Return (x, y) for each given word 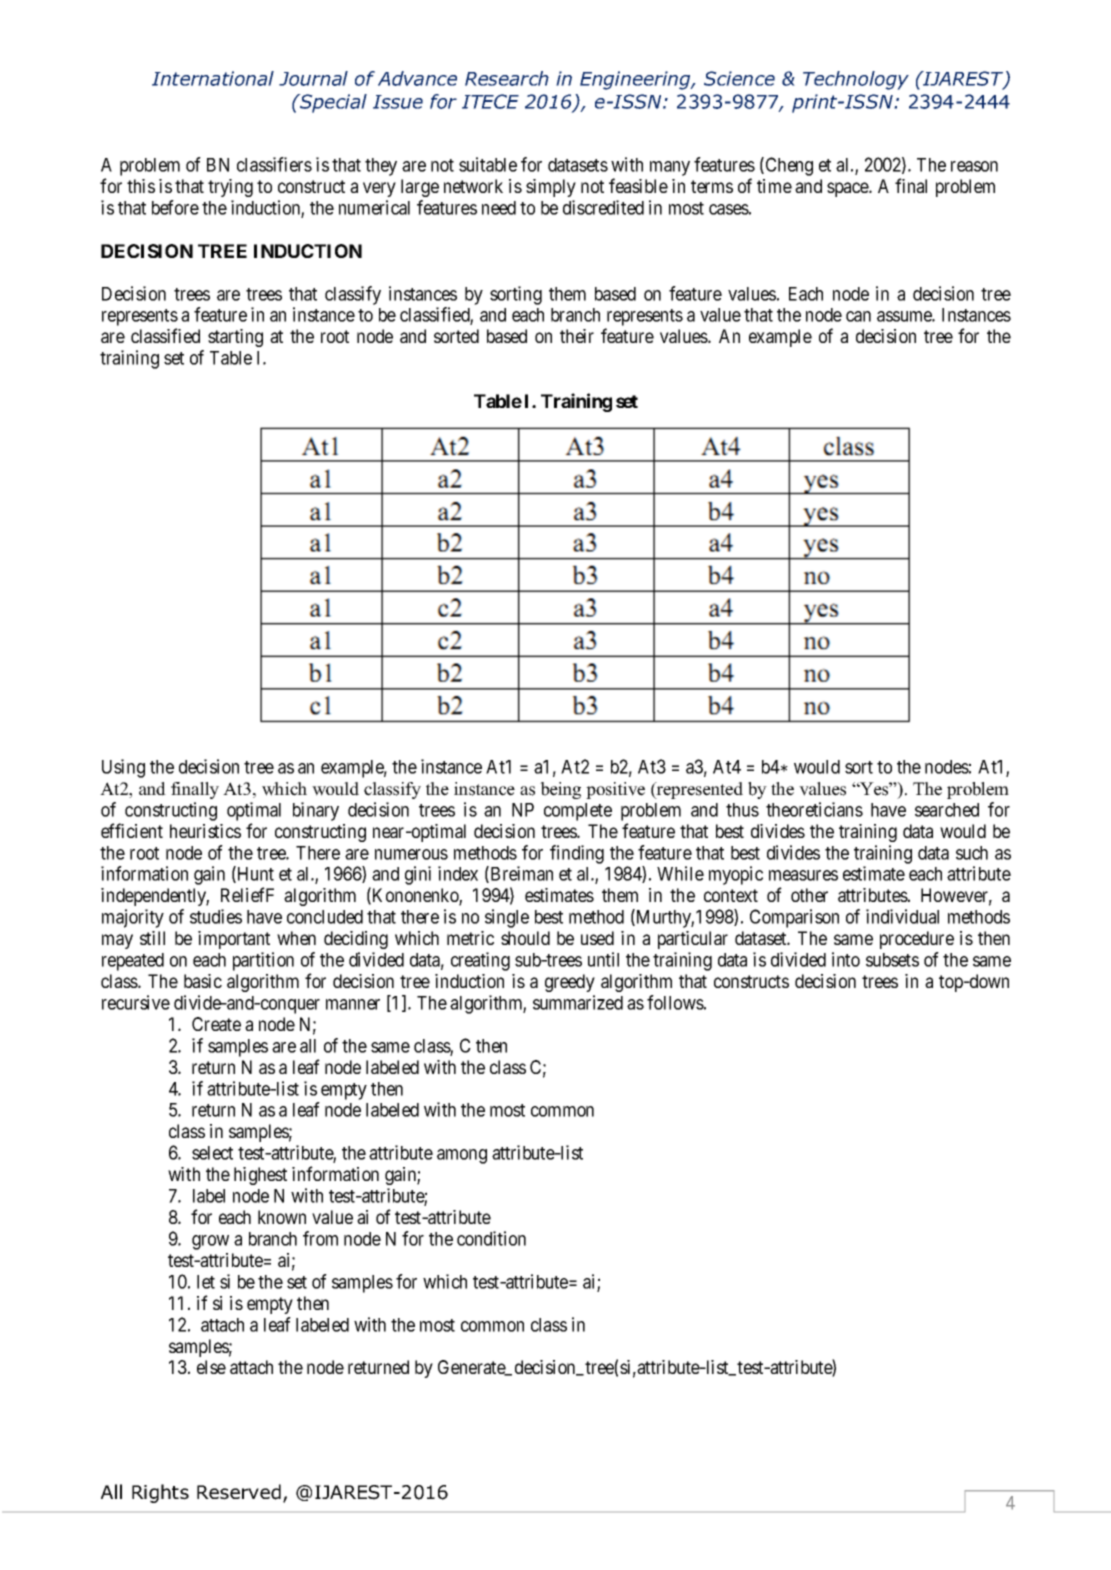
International (213, 78)
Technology (856, 80)
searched (947, 810)
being (560, 790)
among (462, 1156)
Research (507, 78)
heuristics (205, 831)
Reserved (239, 1492)
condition (491, 1238)
